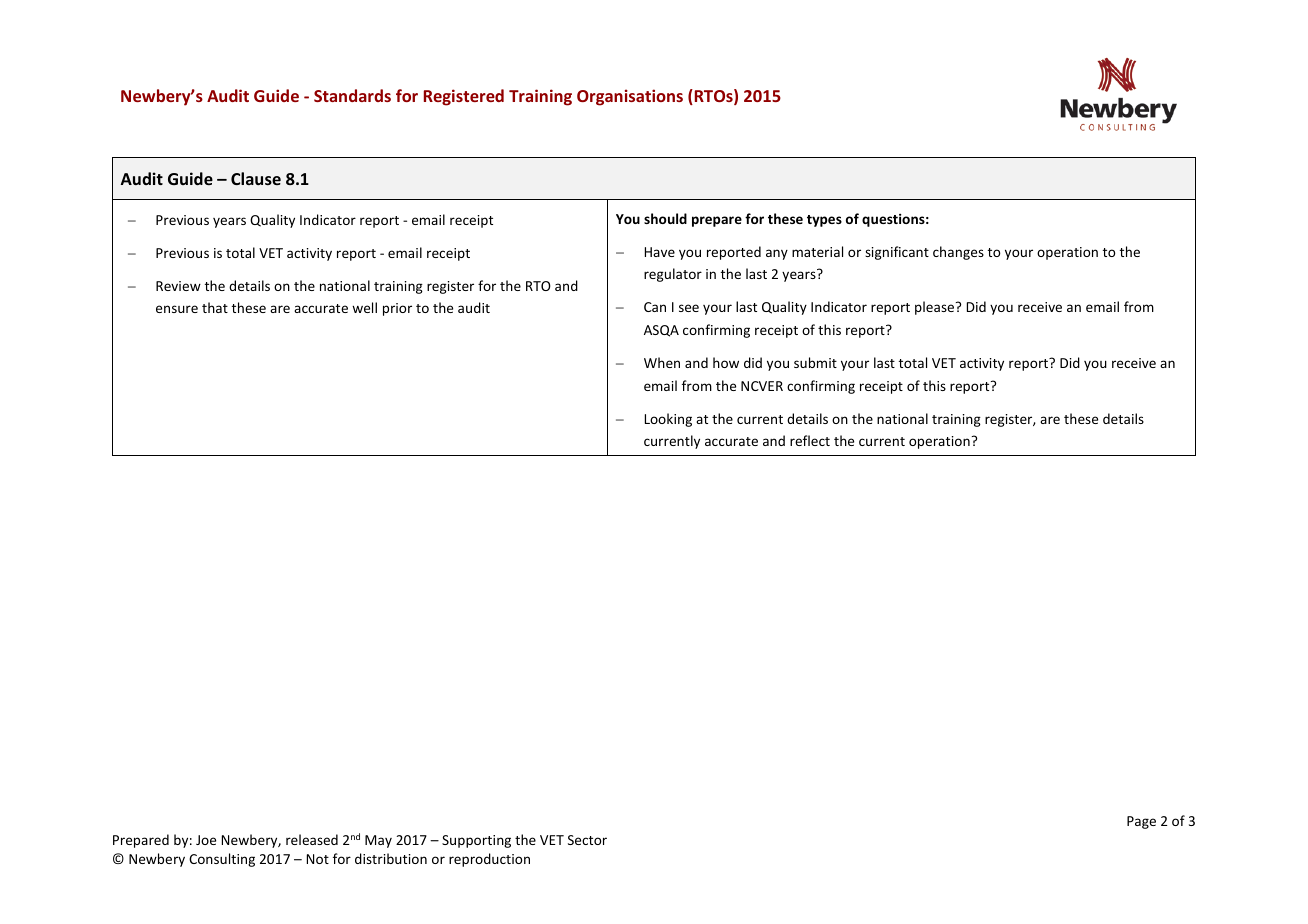 Image resolution: width=1308 pixels, height=924 pixels. Describe the element at coordinates (668, 420) in the screenshot. I see `Looking` at that location.
